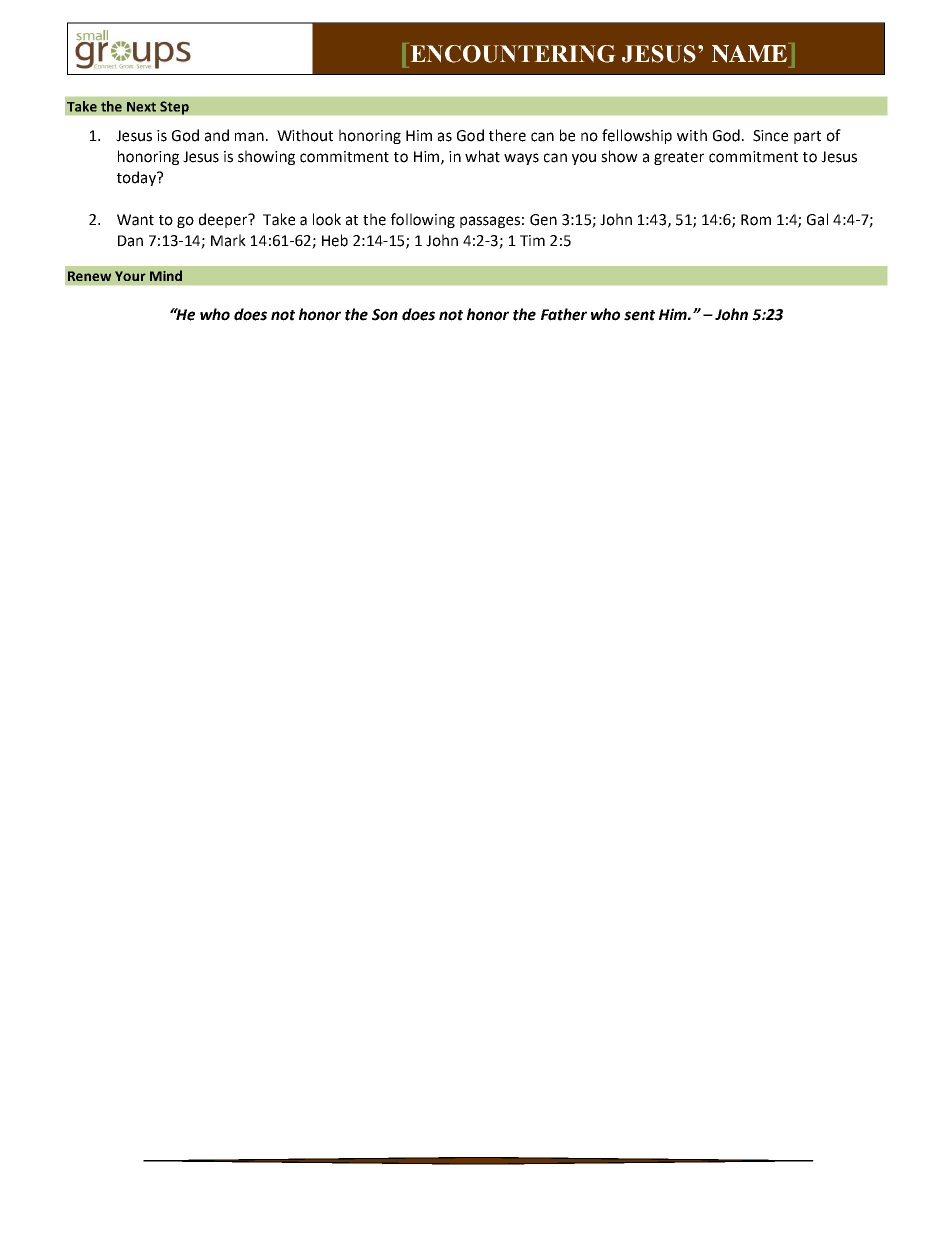  I want to click on Tim, so click(532, 240).
